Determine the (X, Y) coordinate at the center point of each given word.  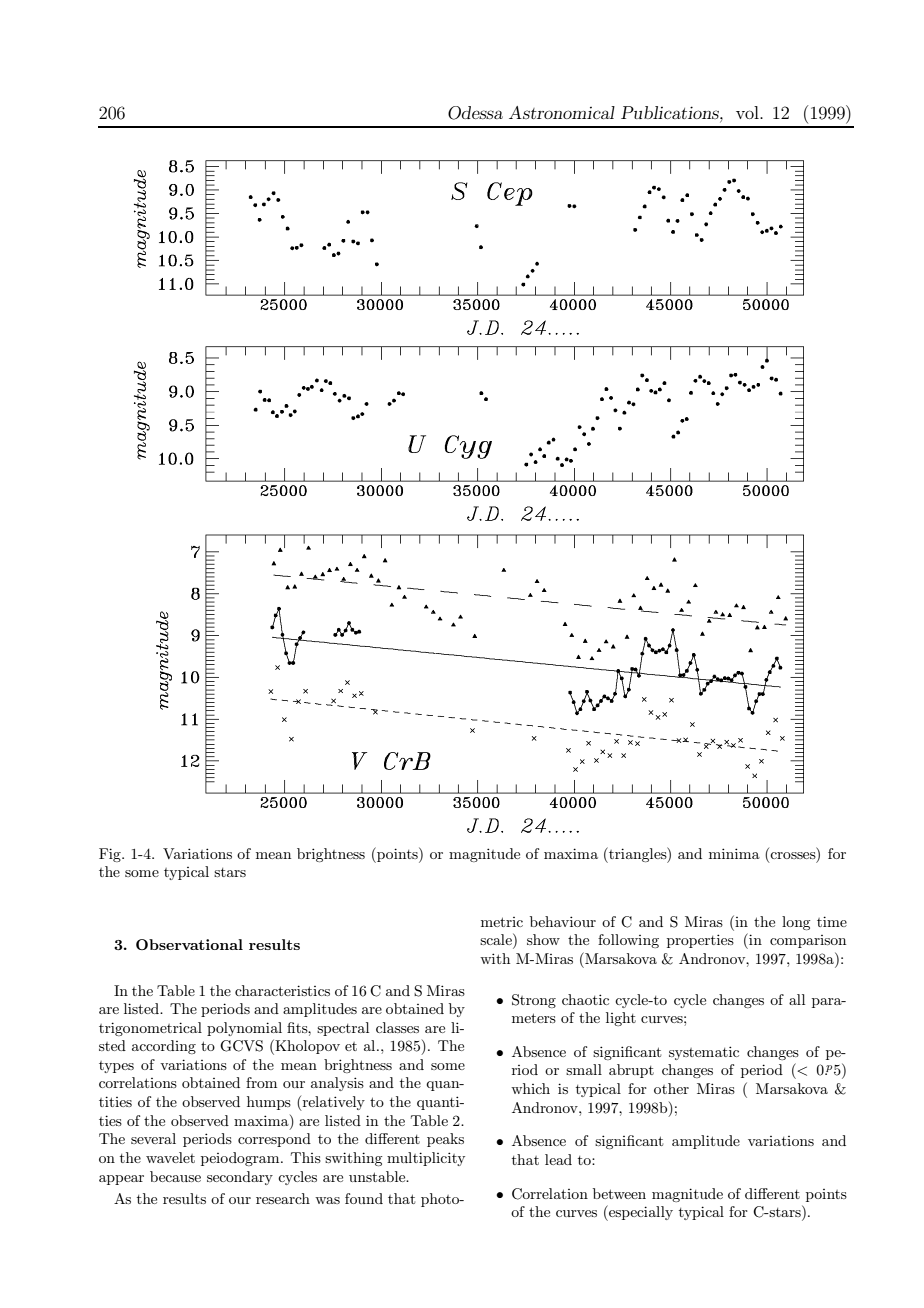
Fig (111, 855)
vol (748, 112)
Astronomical (562, 112)
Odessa (475, 113)
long (796, 923)
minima (734, 853)
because (175, 1176)
